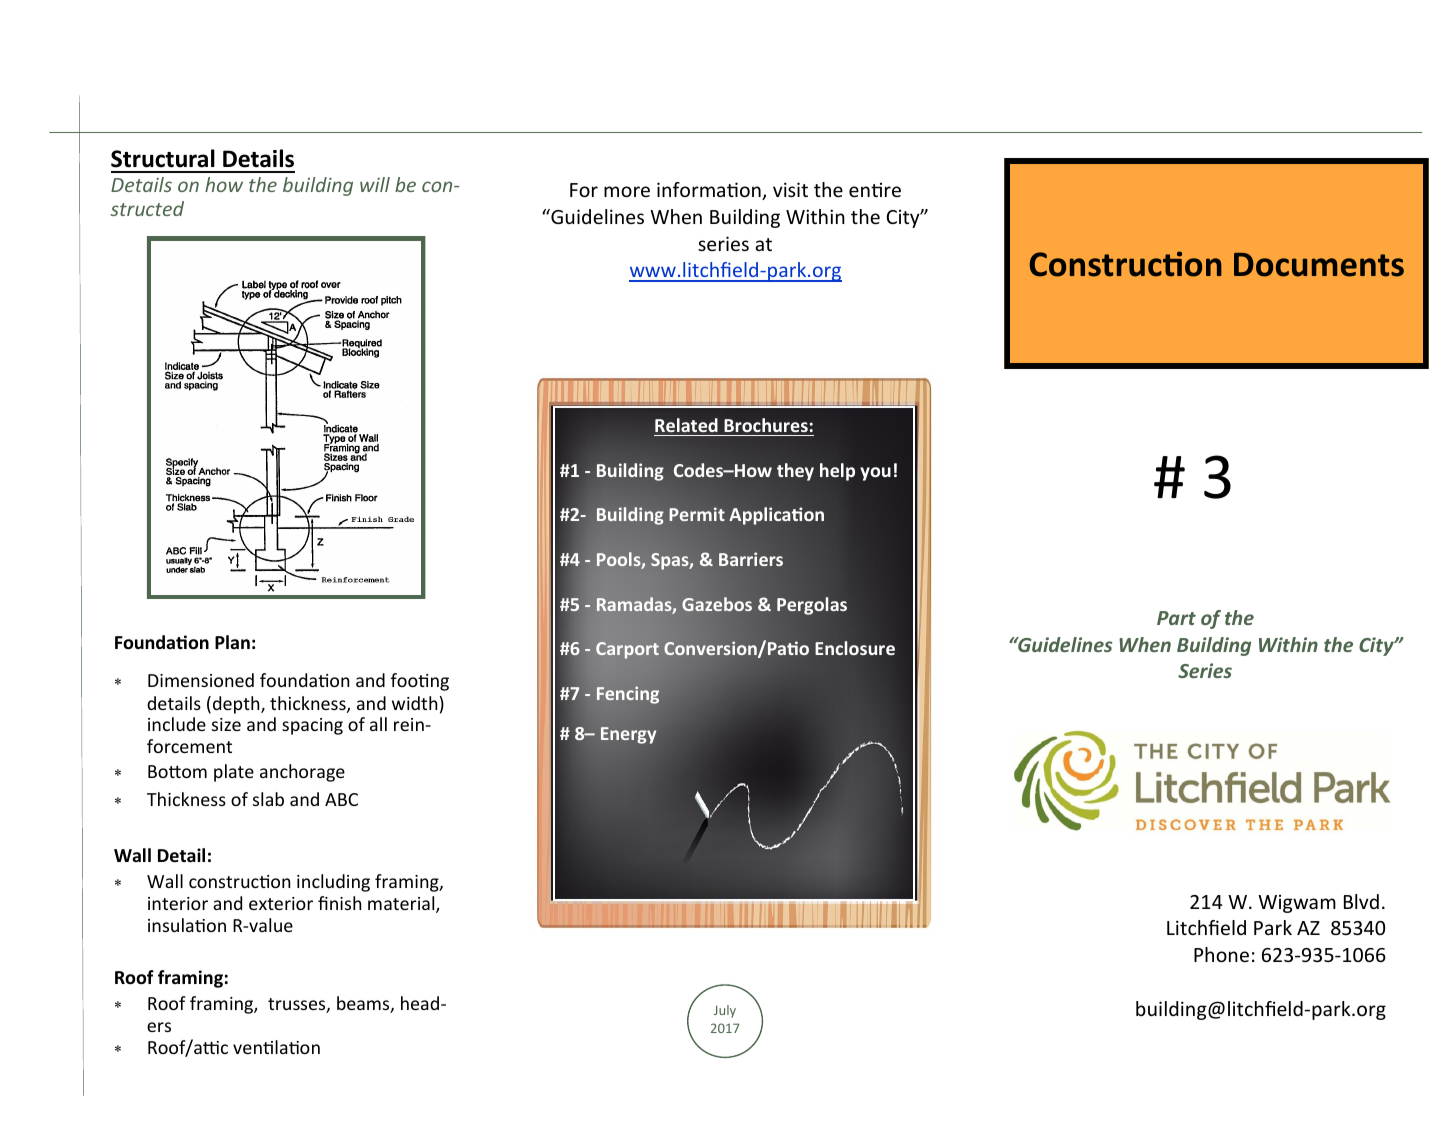  Describe the element at coordinates (1176, 618) in the document. I see `Part` at that location.
